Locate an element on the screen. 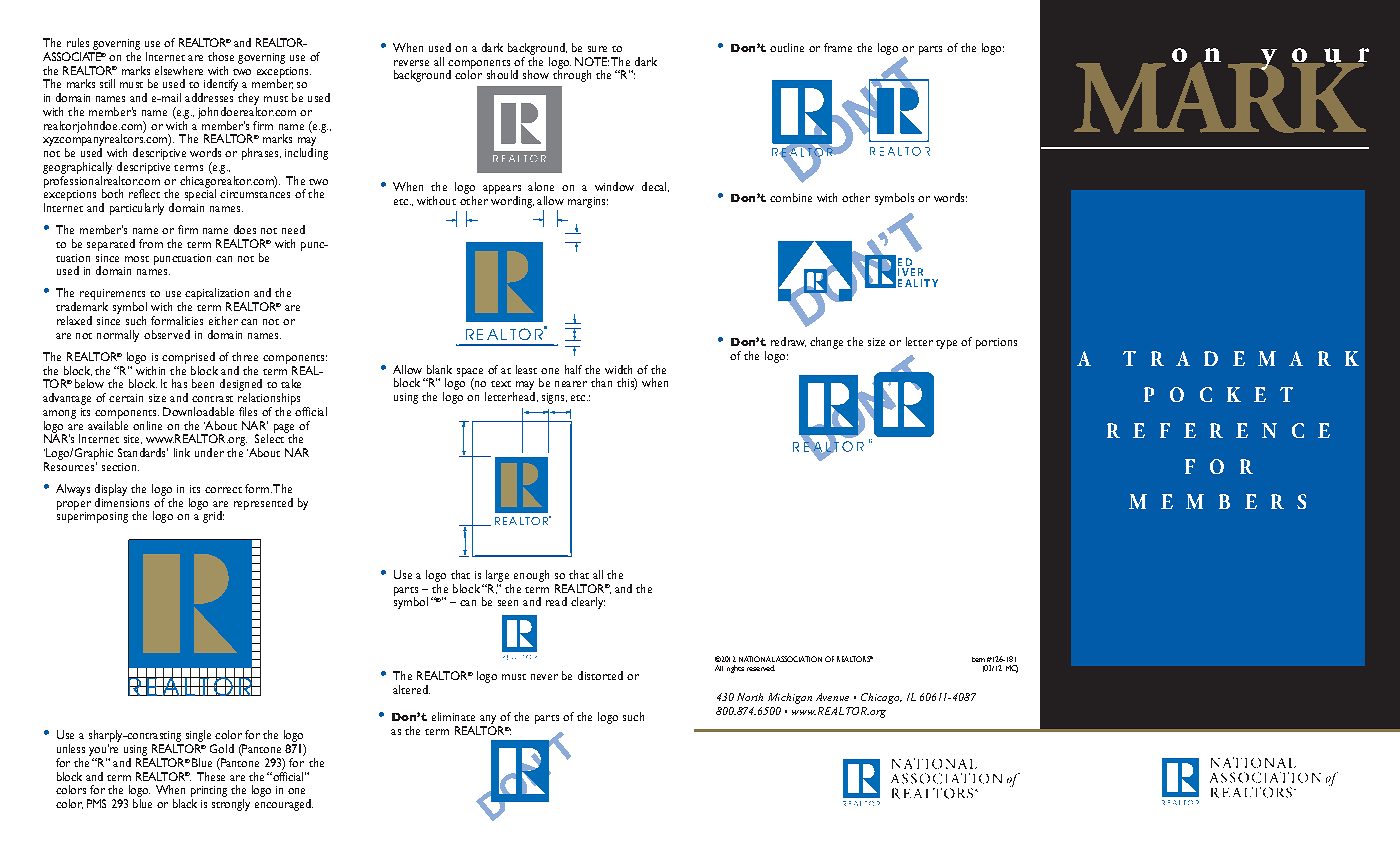  elsewhere is located at coordinates (179, 70).
